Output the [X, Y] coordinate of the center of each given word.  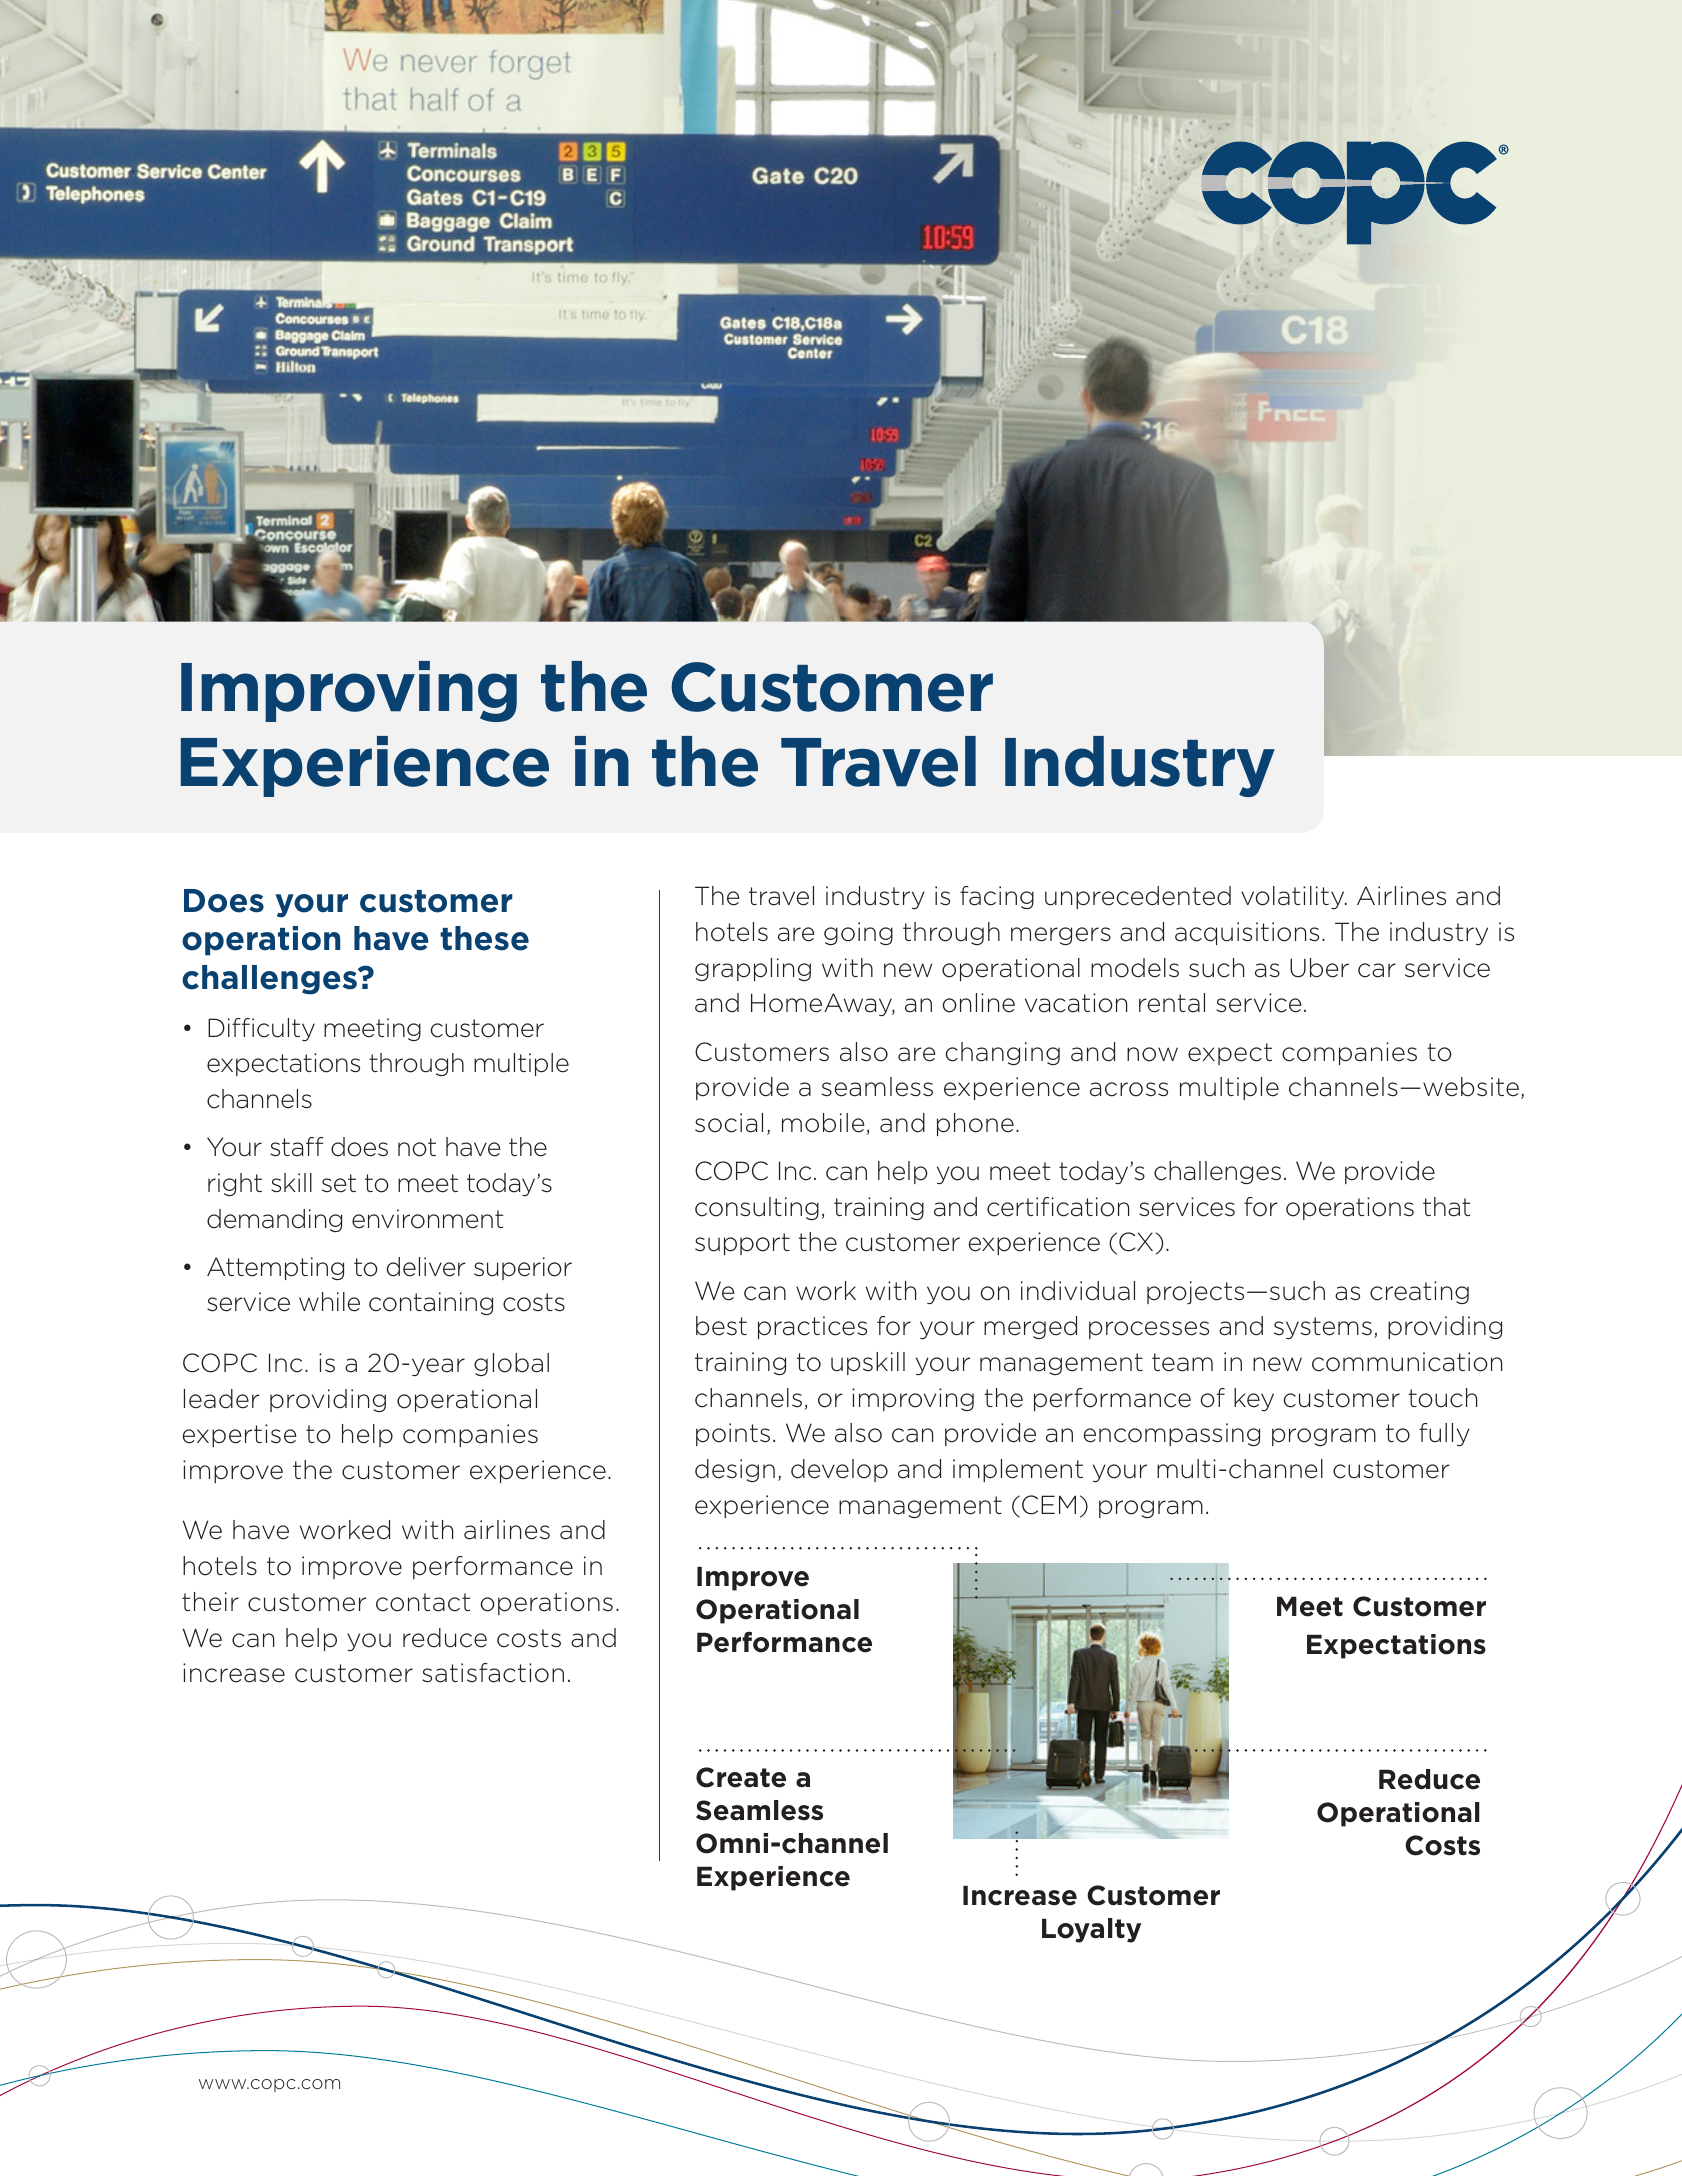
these [484, 938]
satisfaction [493, 1673]
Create [741, 1777]
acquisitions [1247, 933]
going [858, 933]
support [742, 1244]
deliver [426, 1267]
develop [839, 1470]
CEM [1049, 1505]
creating [1419, 1292]
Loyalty [1091, 1930]
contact [423, 1602]
